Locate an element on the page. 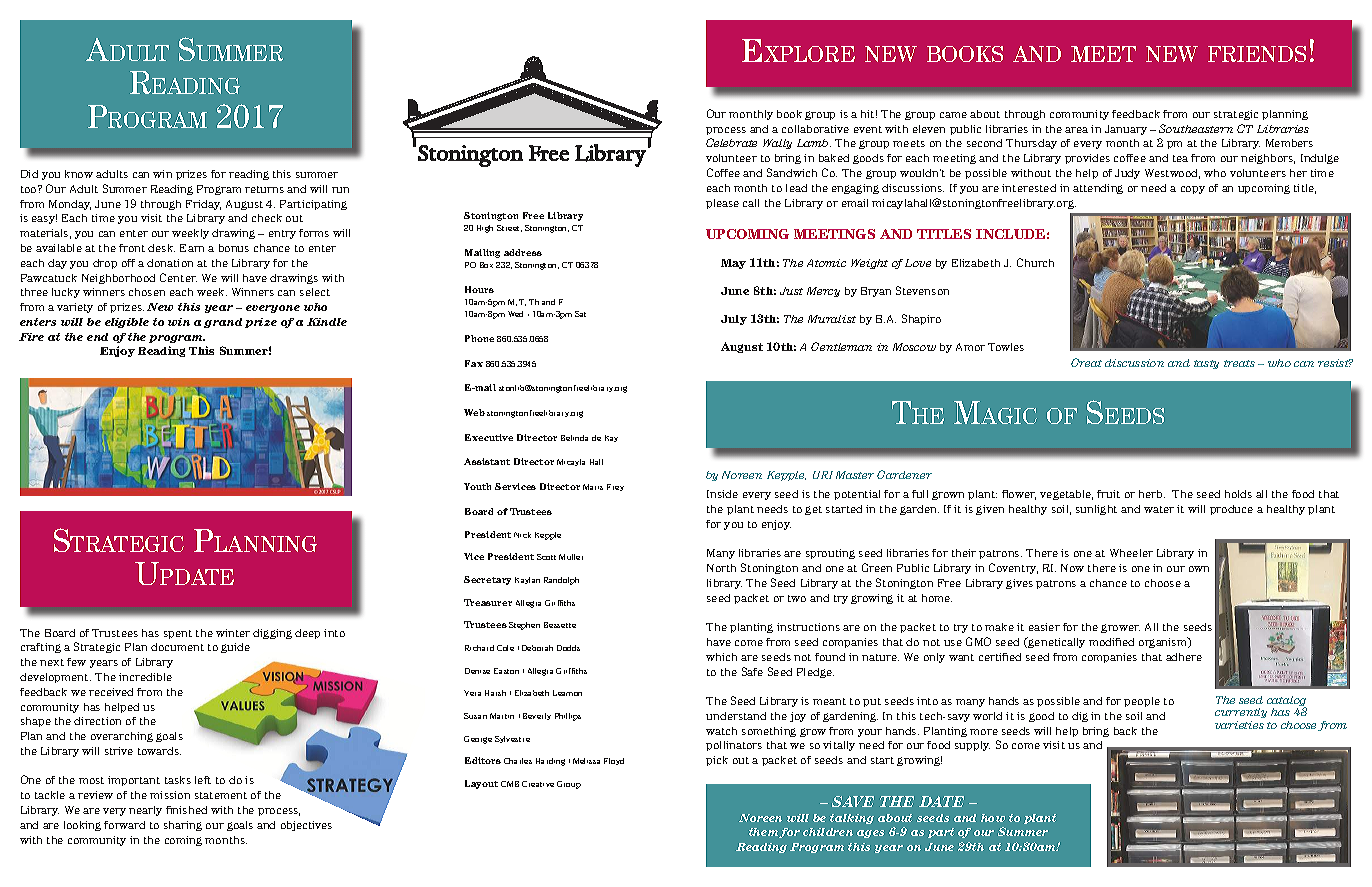 The width and height of the page is (1372, 887). them is located at coordinates (764, 833).
